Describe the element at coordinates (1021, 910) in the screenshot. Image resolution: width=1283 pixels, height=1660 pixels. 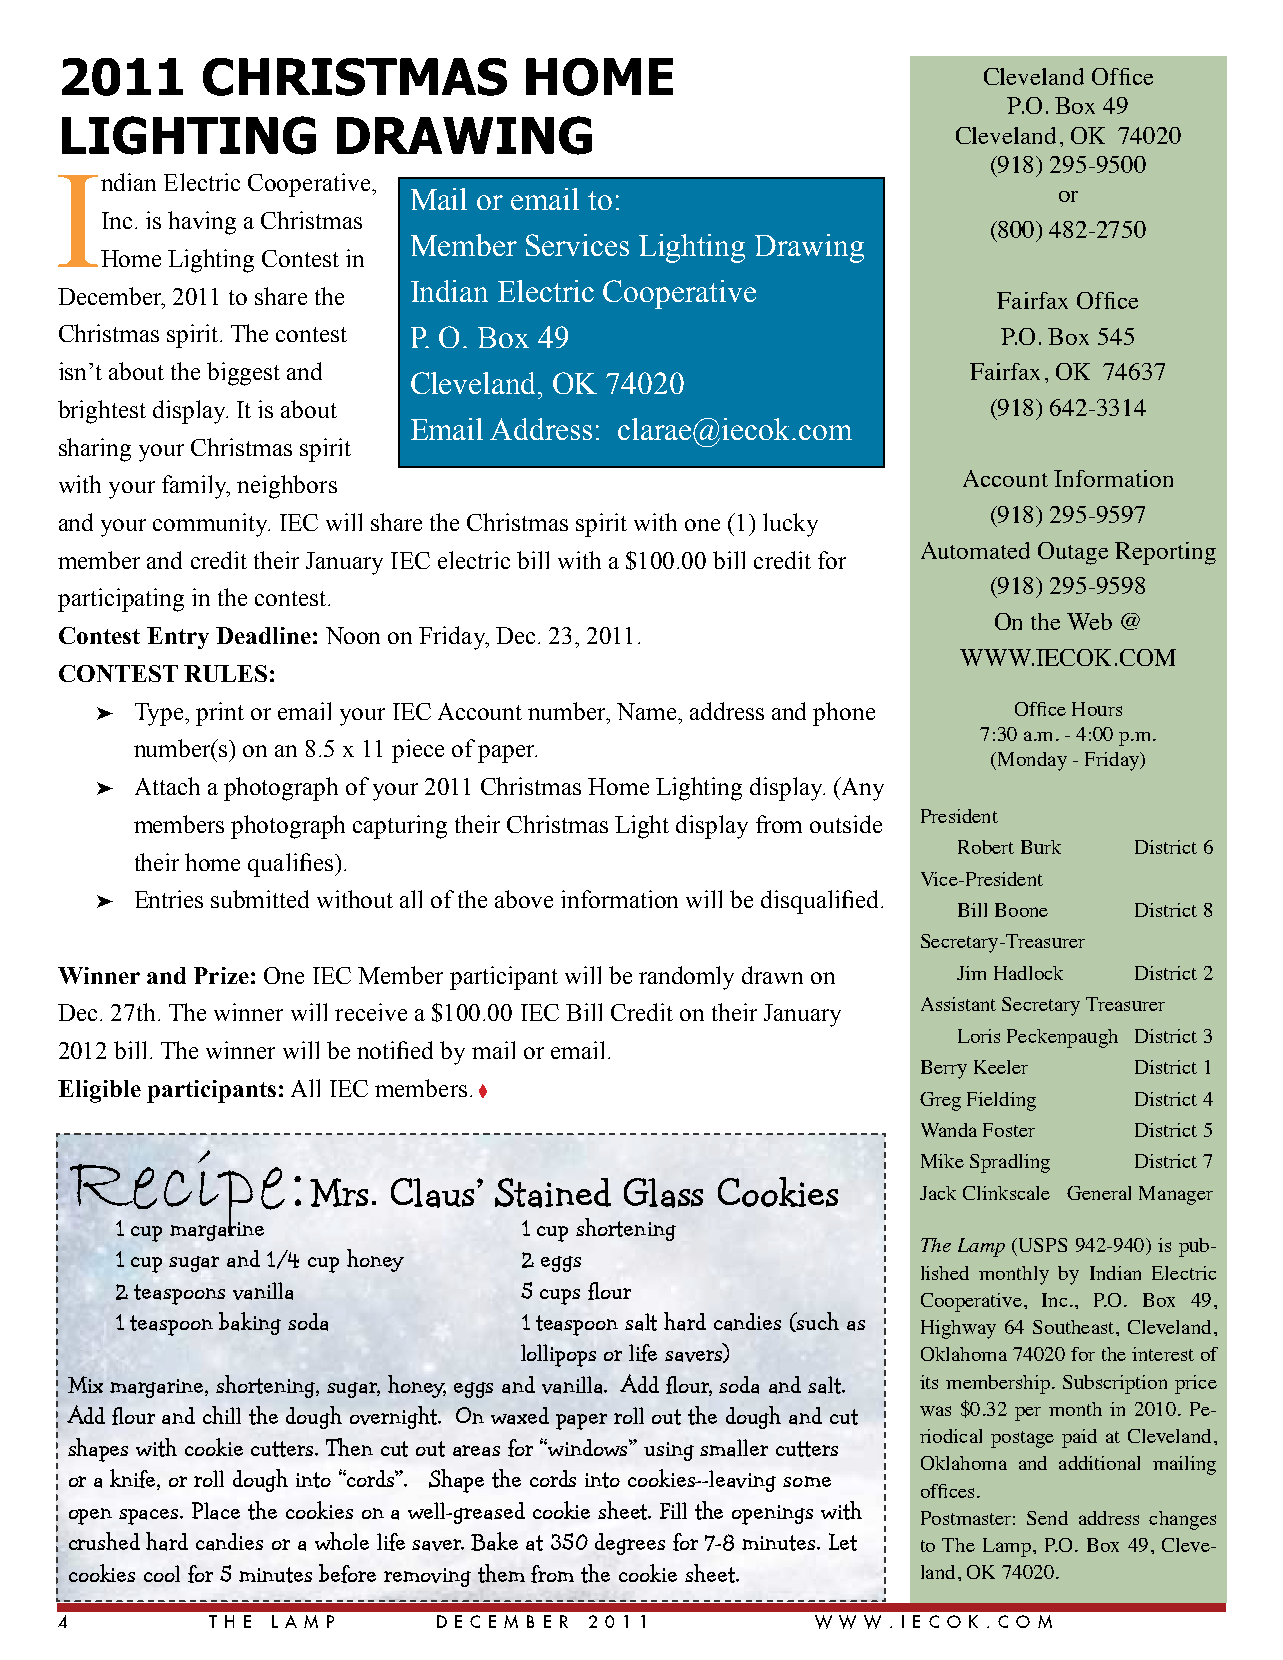
I see `Boone` at that location.
